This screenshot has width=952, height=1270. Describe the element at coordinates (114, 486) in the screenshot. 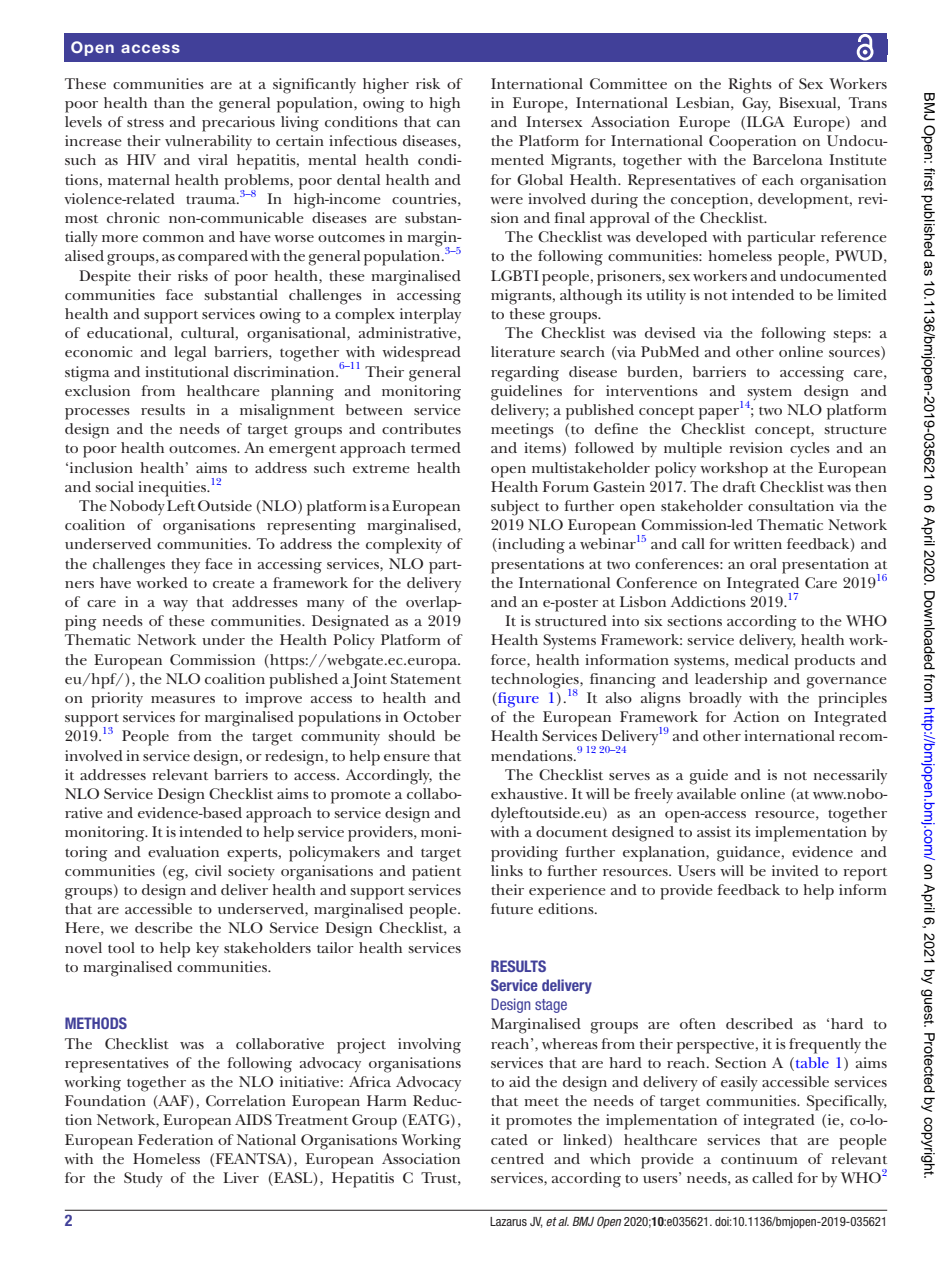

I see `social` at that location.
